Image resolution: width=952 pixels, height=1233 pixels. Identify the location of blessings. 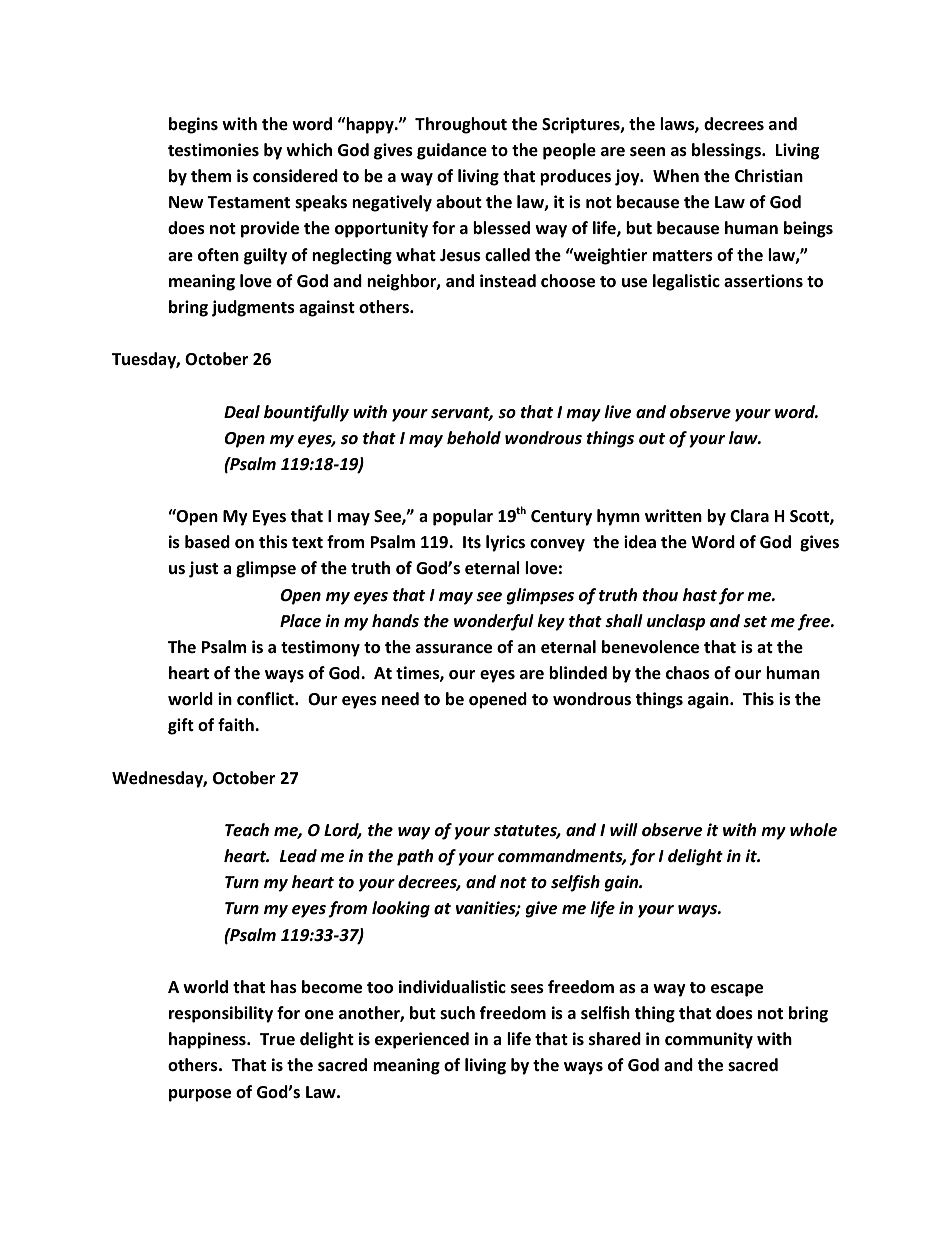
(727, 151).
